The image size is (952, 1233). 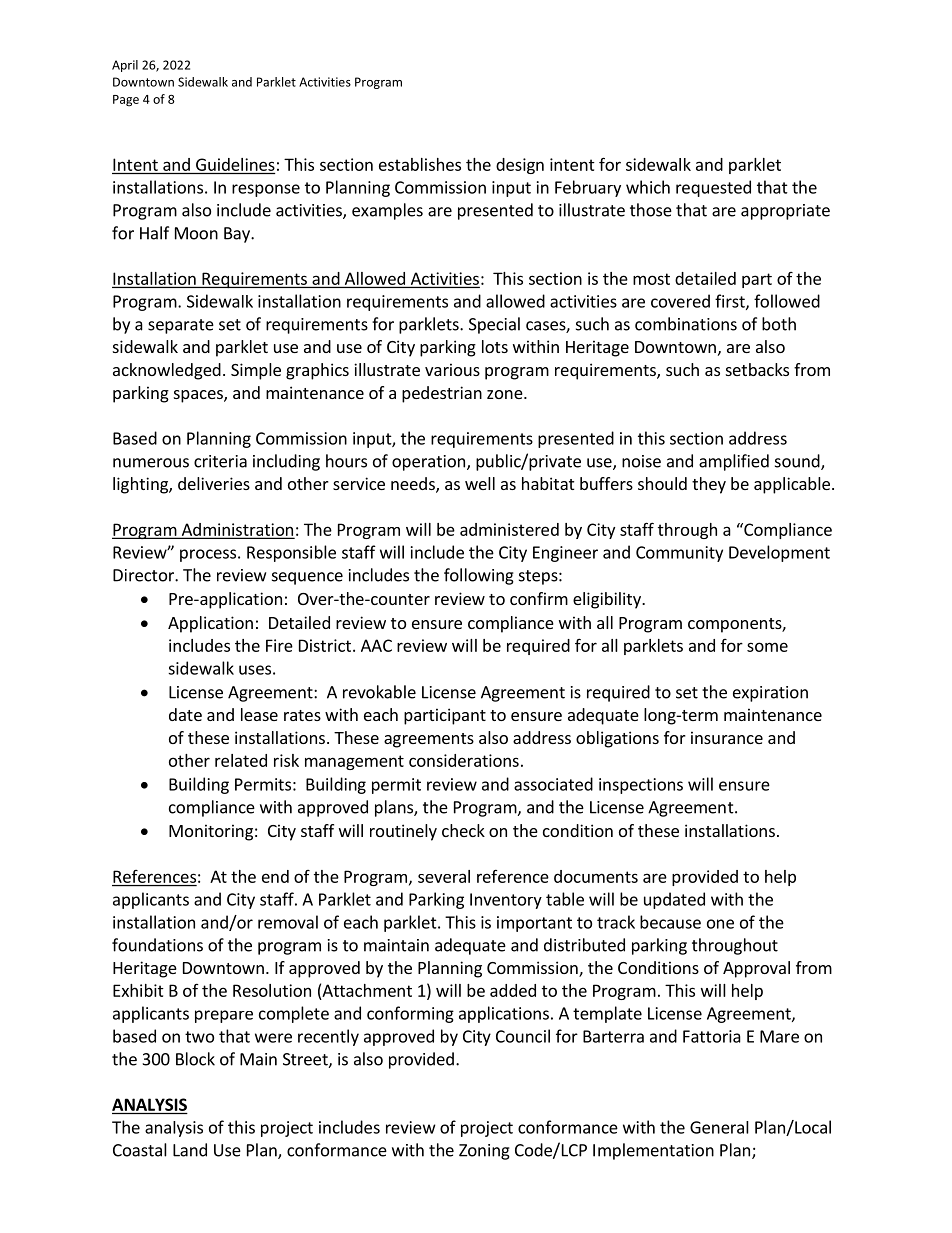 What do you see at coordinates (420, 164) in the screenshot?
I see `establishes` at bounding box center [420, 164].
